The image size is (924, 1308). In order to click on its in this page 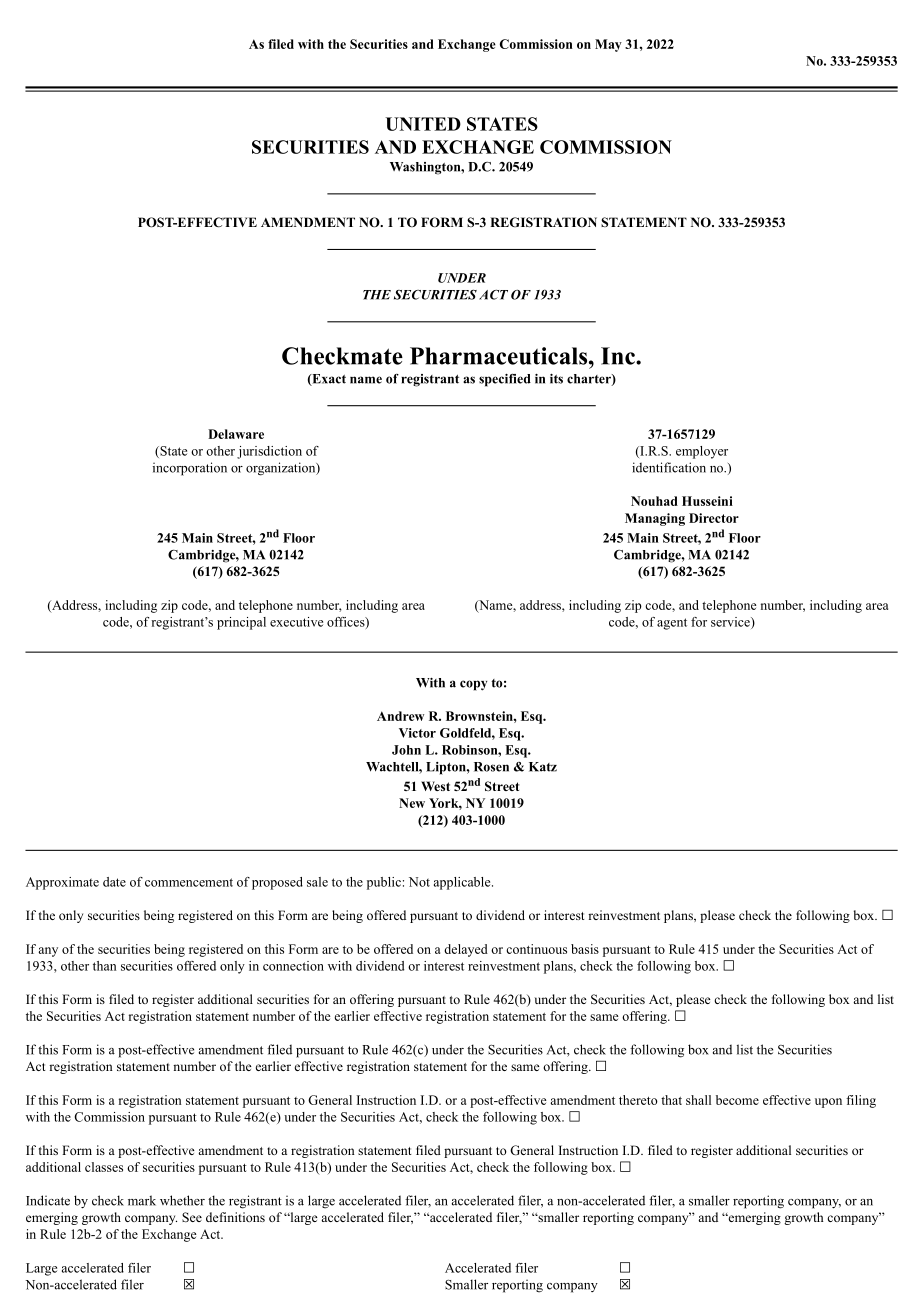, I will do `click(556, 379)`.
